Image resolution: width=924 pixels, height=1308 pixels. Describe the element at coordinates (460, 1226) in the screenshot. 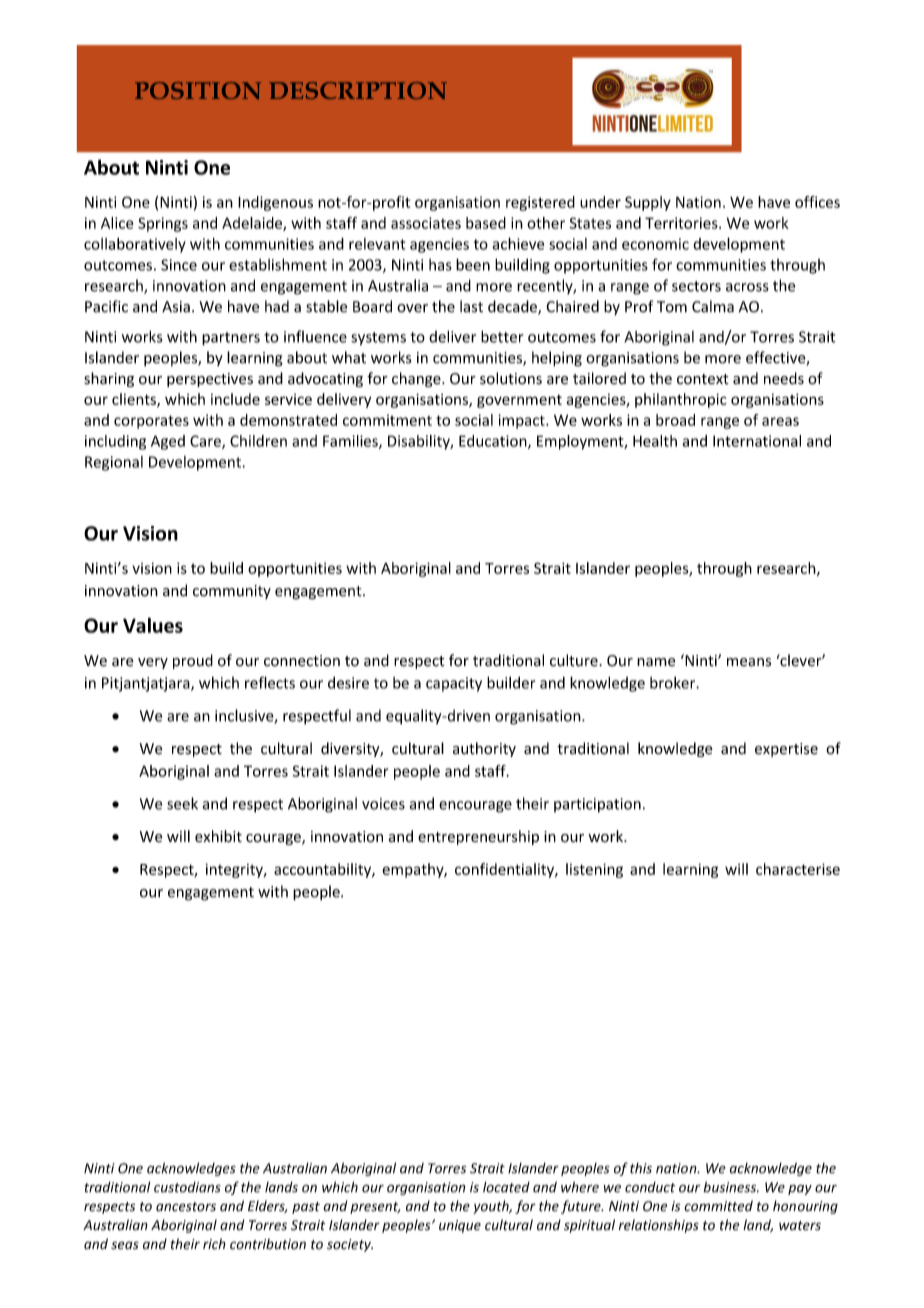

I see `unique` at that location.
